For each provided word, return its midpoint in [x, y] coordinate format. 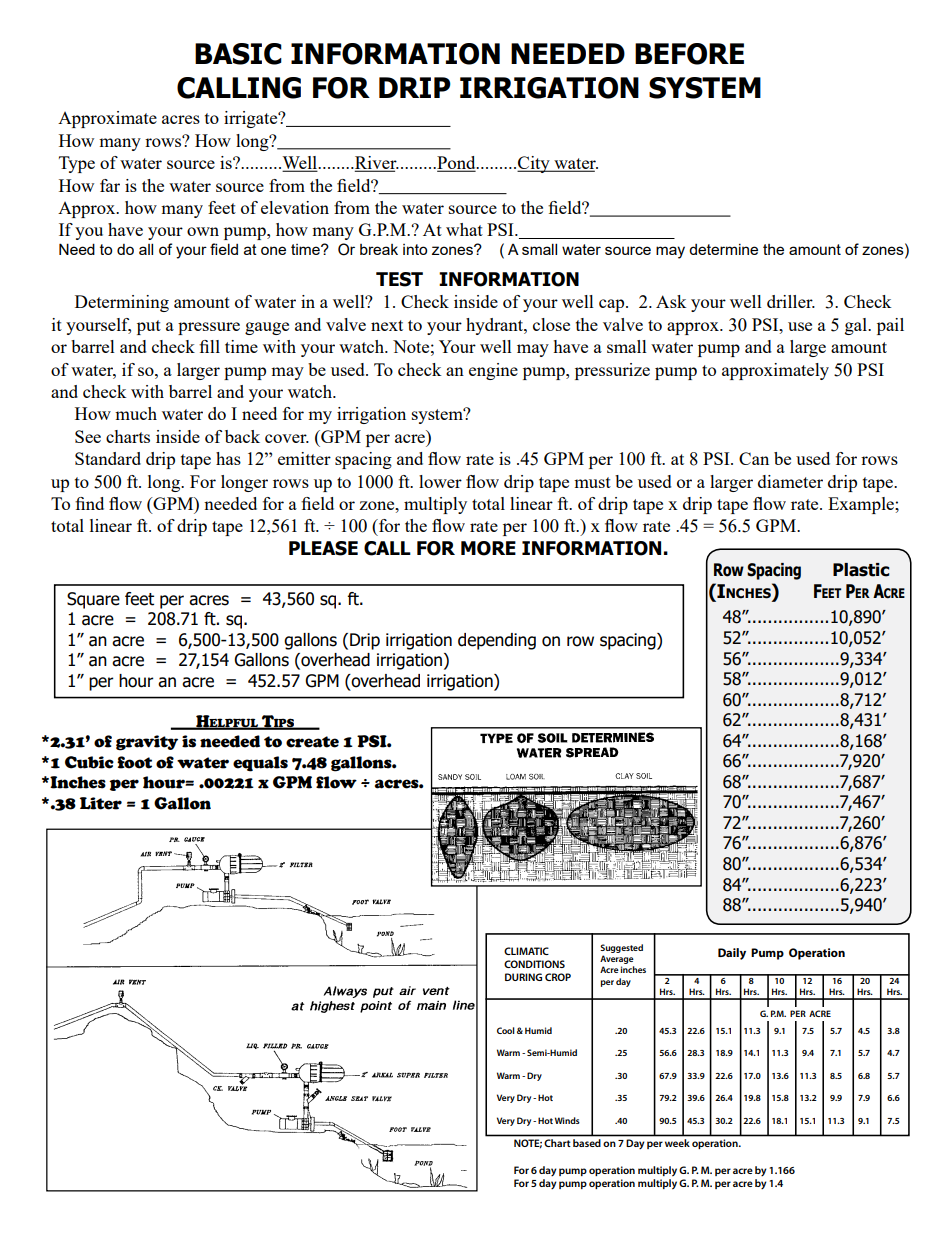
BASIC [238, 54]
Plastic [861, 570]
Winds [567, 1120]
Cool [506, 1030]
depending [497, 641]
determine [723, 249]
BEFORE [689, 54]
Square [93, 600]
